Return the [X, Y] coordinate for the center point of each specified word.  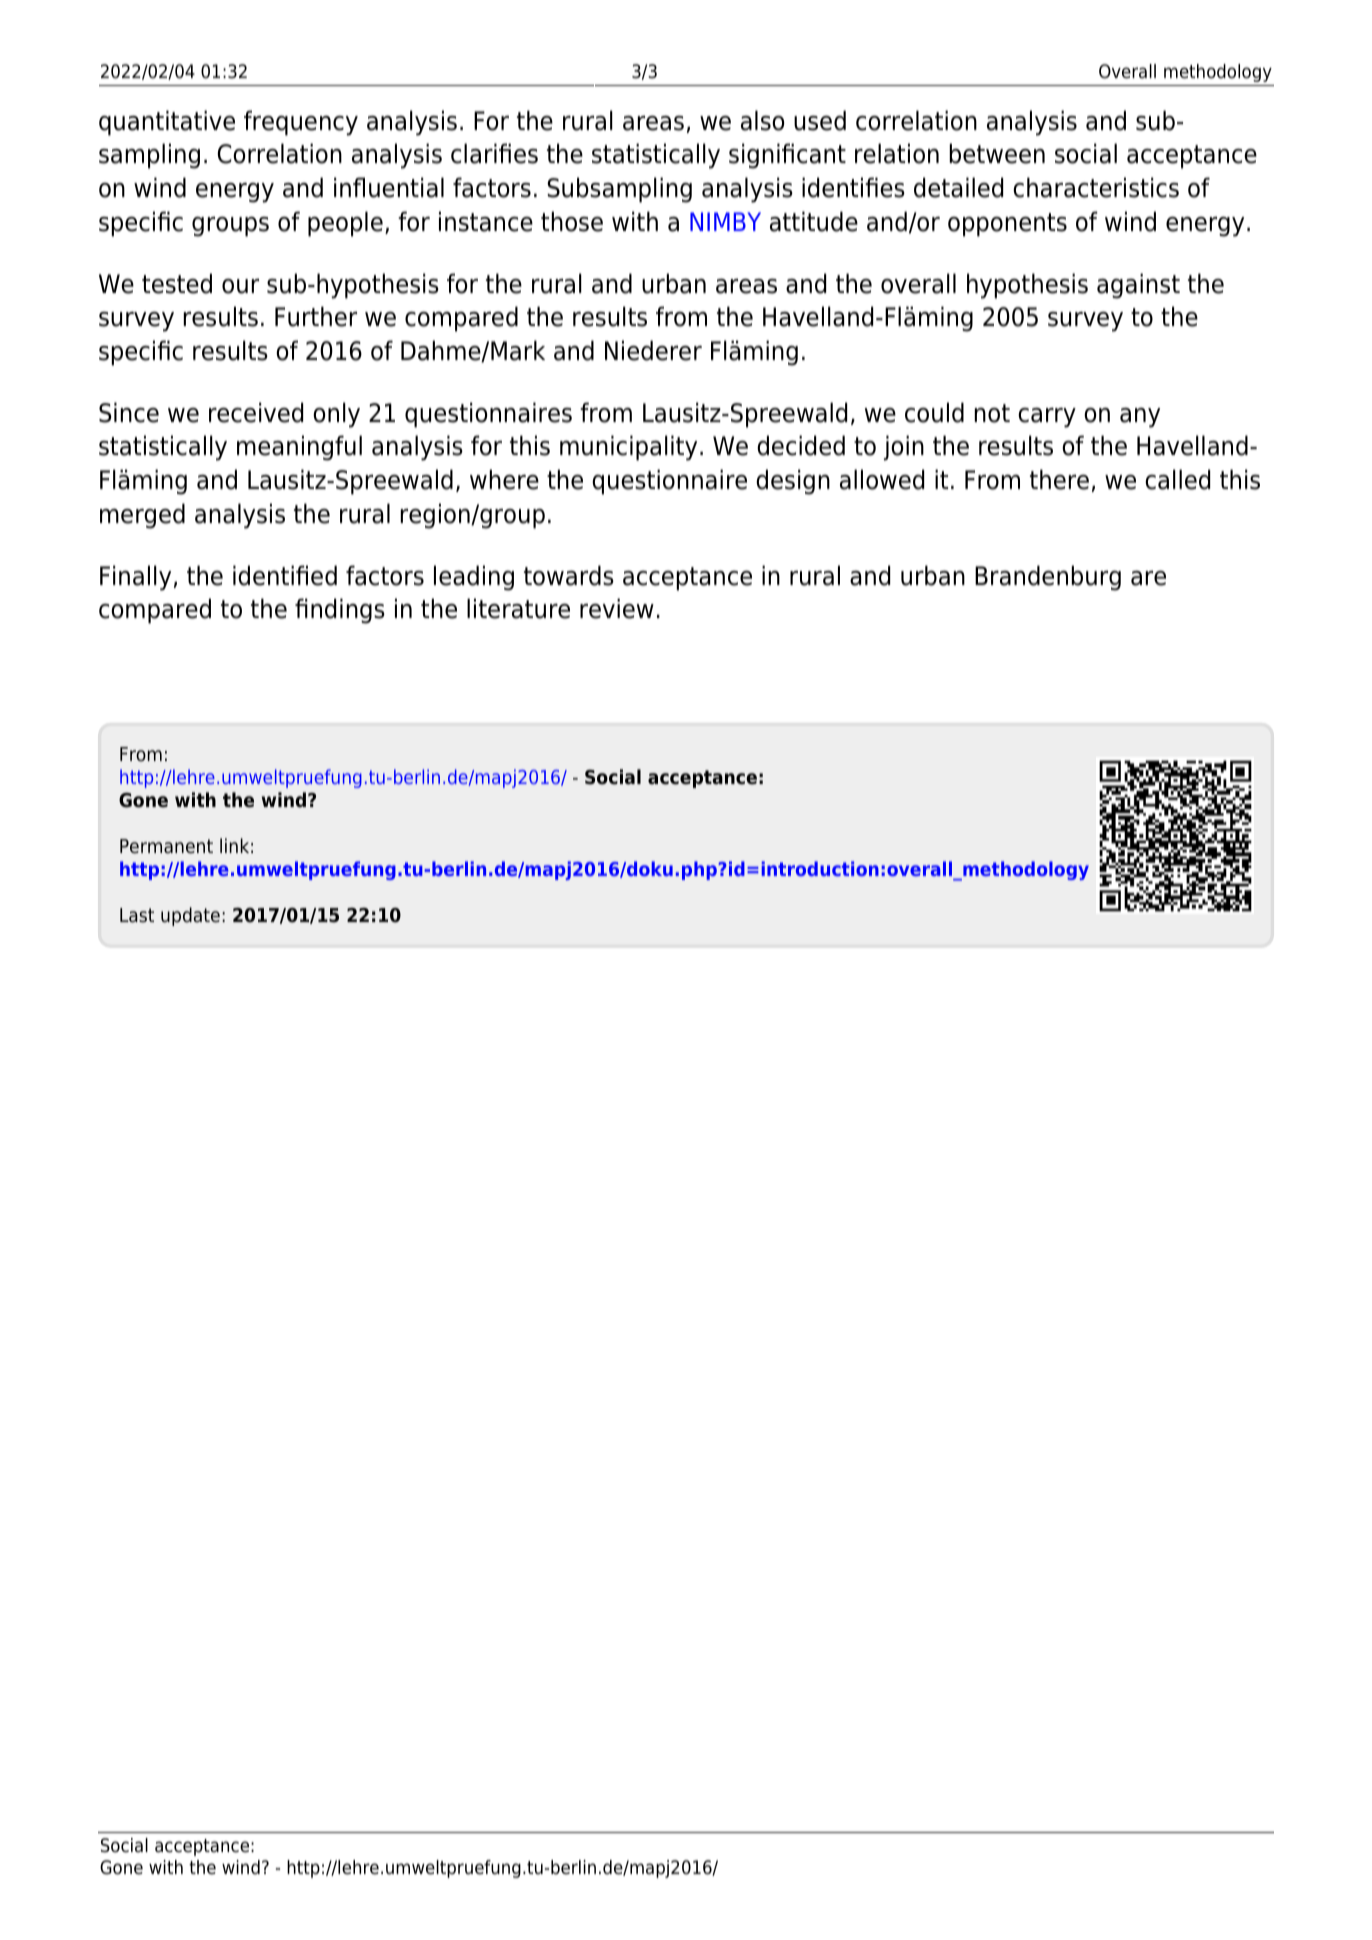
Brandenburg [1048, 578]
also [762, 120]
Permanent [166, 846]
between [997, 153]
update [190, 916]
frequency [301, 123]
